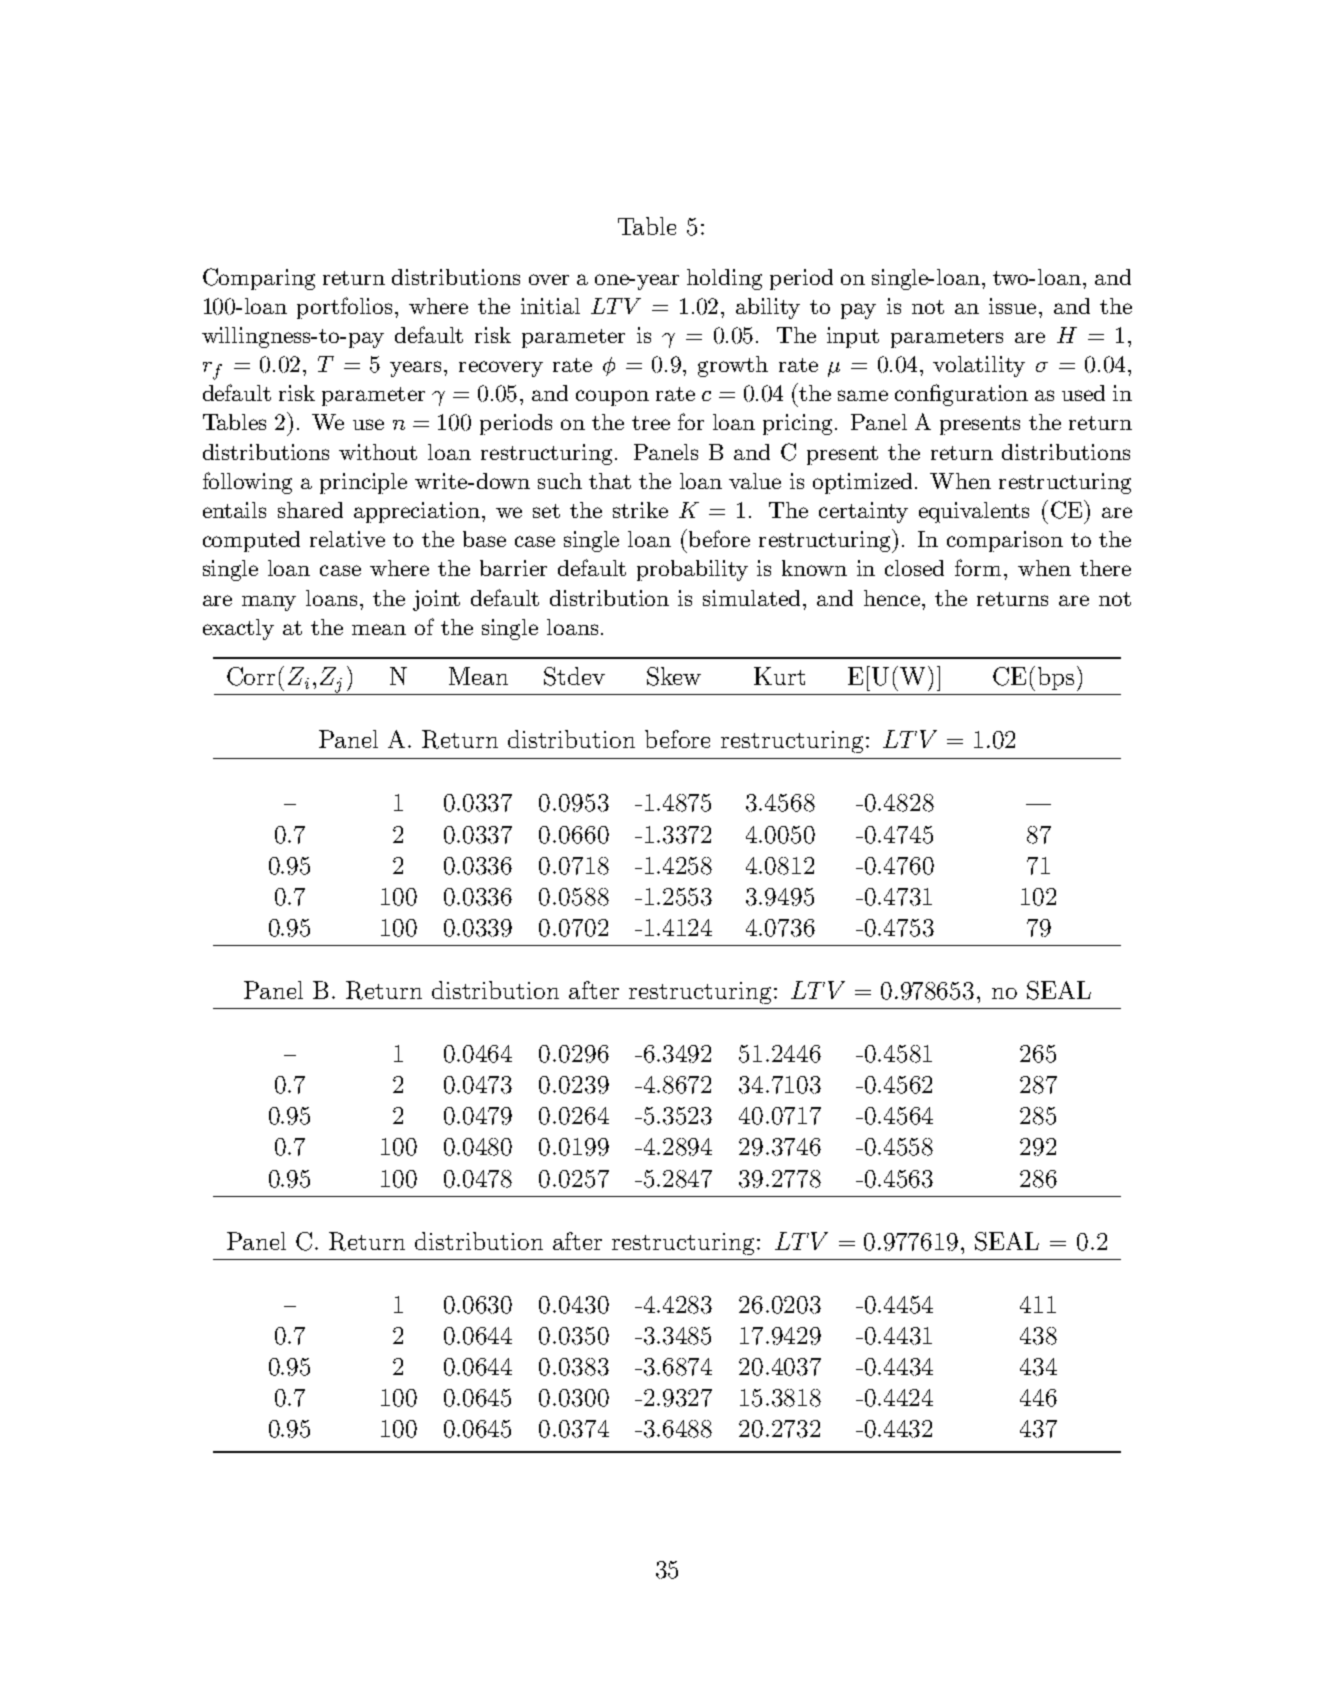 The width and height of the screenshot is (1319, 1706). Describe the element at coordinates (610, 481) in the screenshot. I see `that` at that location.
